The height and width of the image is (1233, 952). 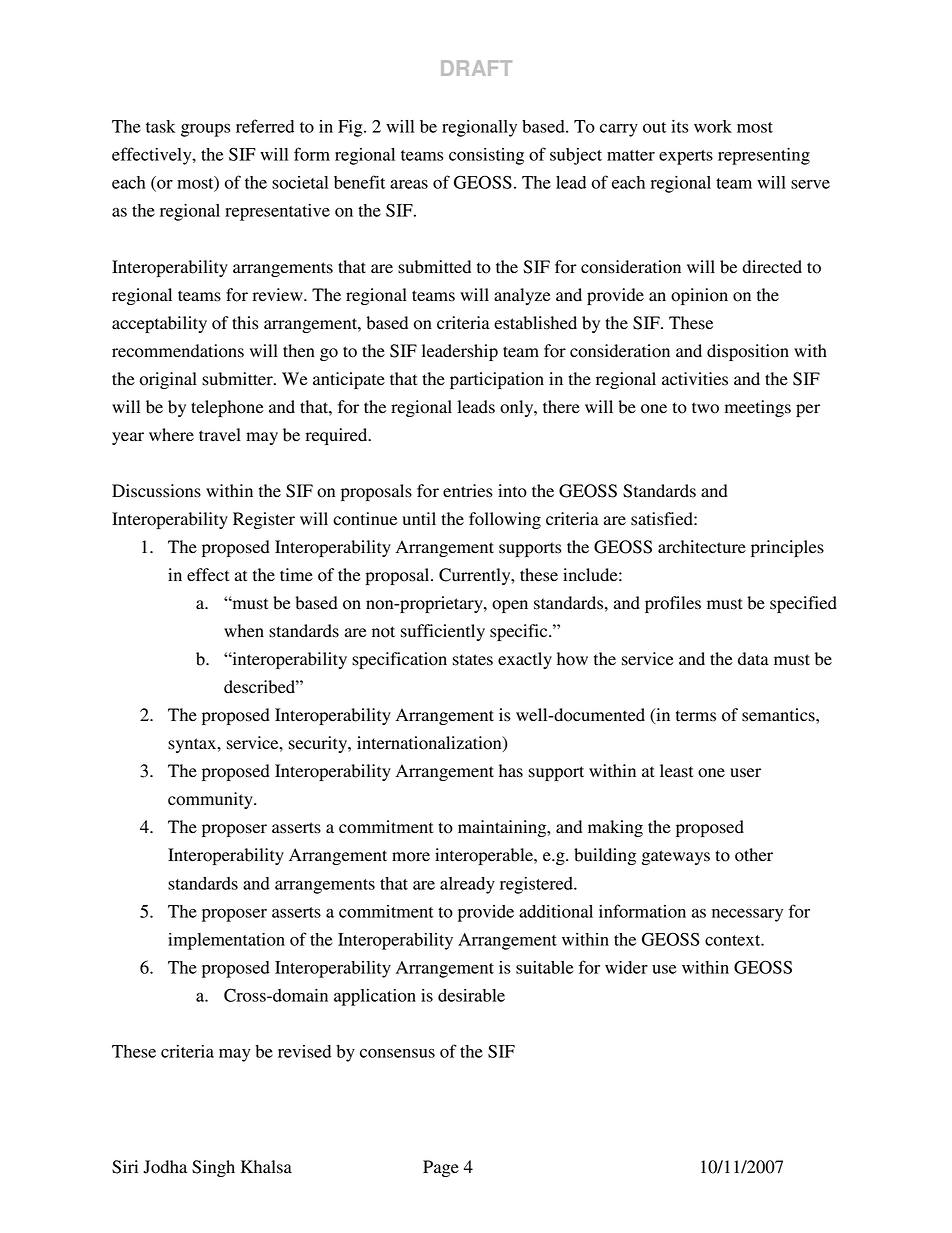 What do you see at coordinates (213, 1168) in the image?
I see `Singh` at bounding box center [213, 1168].
